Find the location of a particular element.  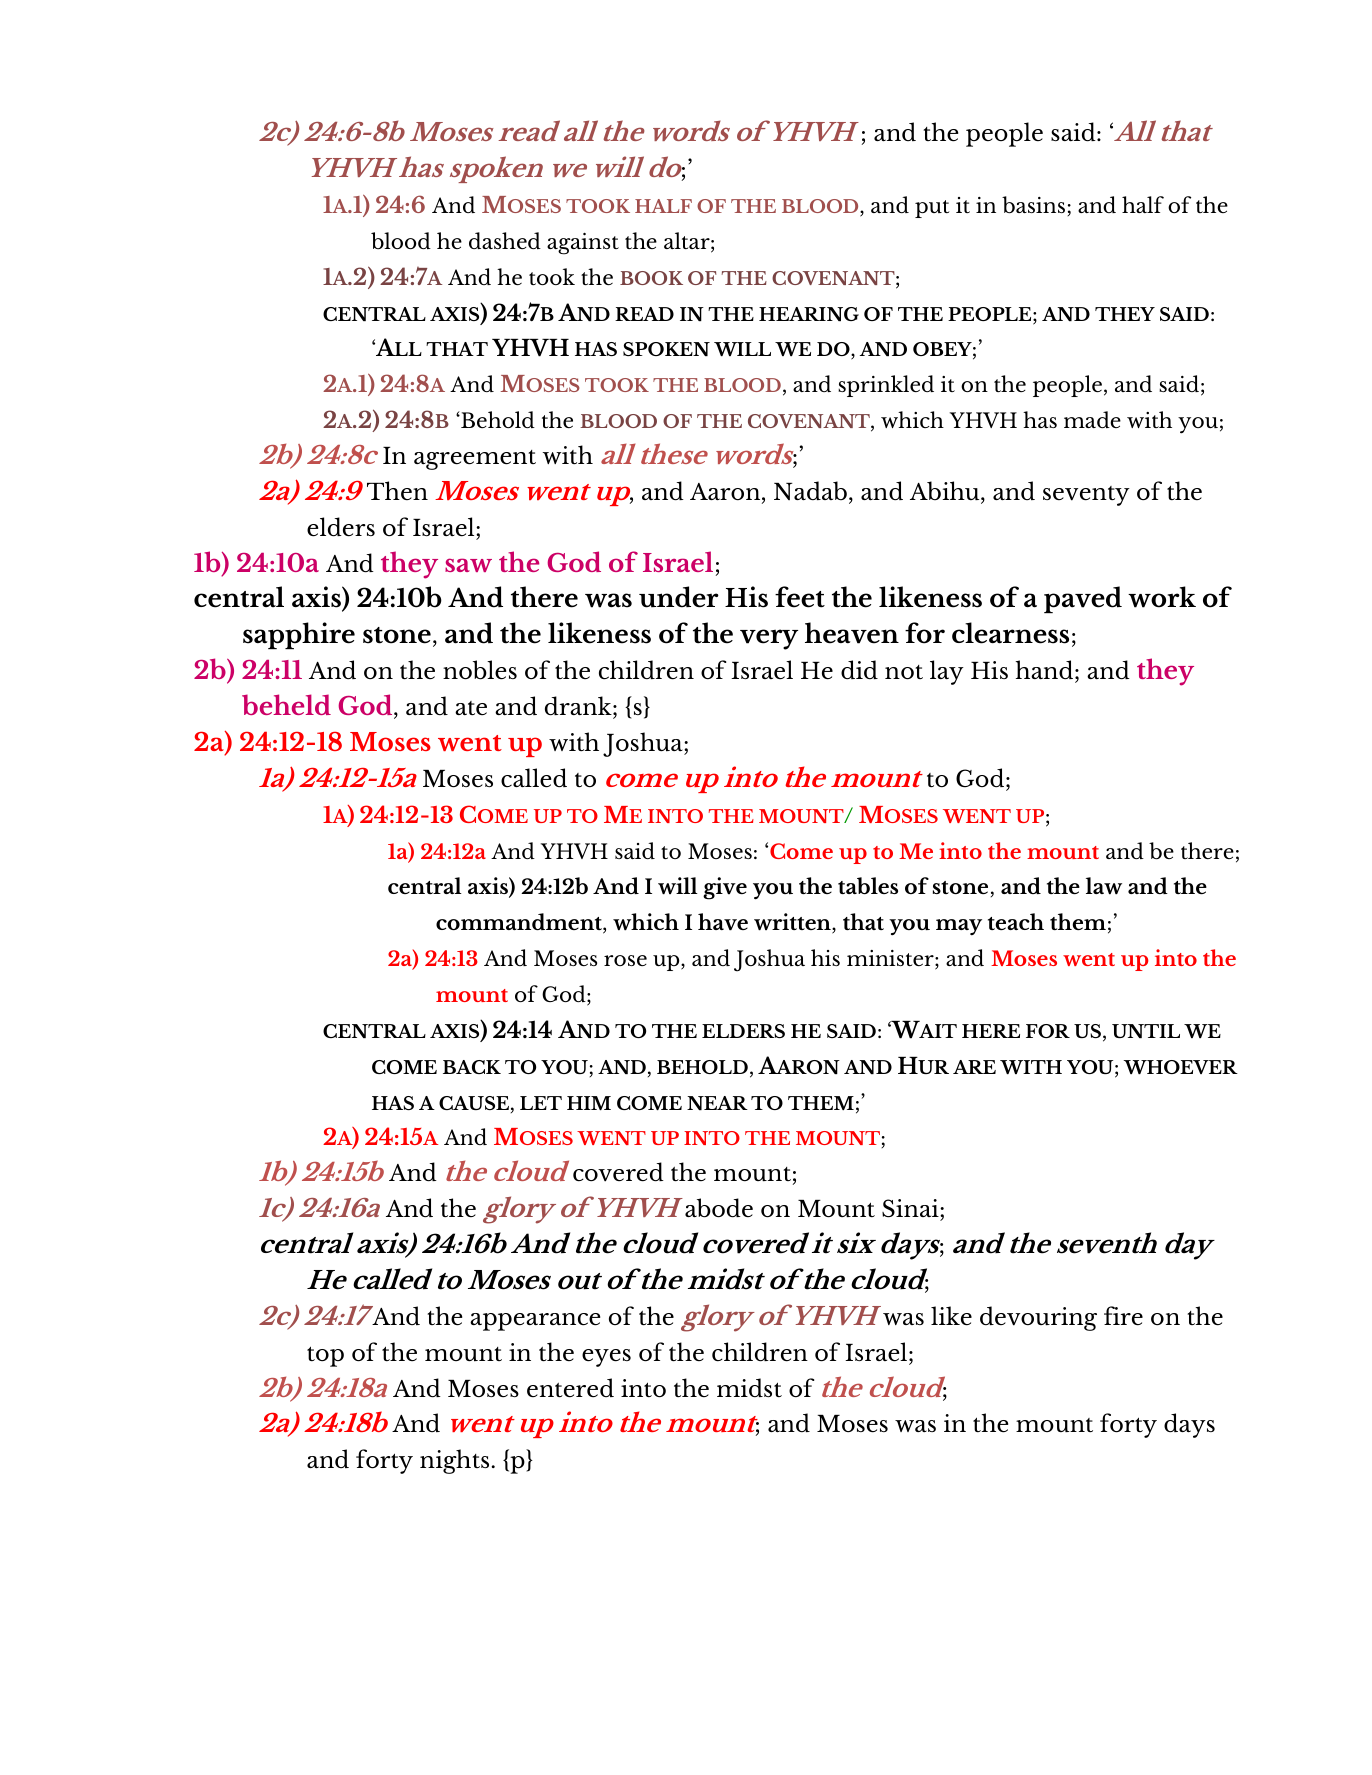

nights is located at coordinates (456, 1461).
